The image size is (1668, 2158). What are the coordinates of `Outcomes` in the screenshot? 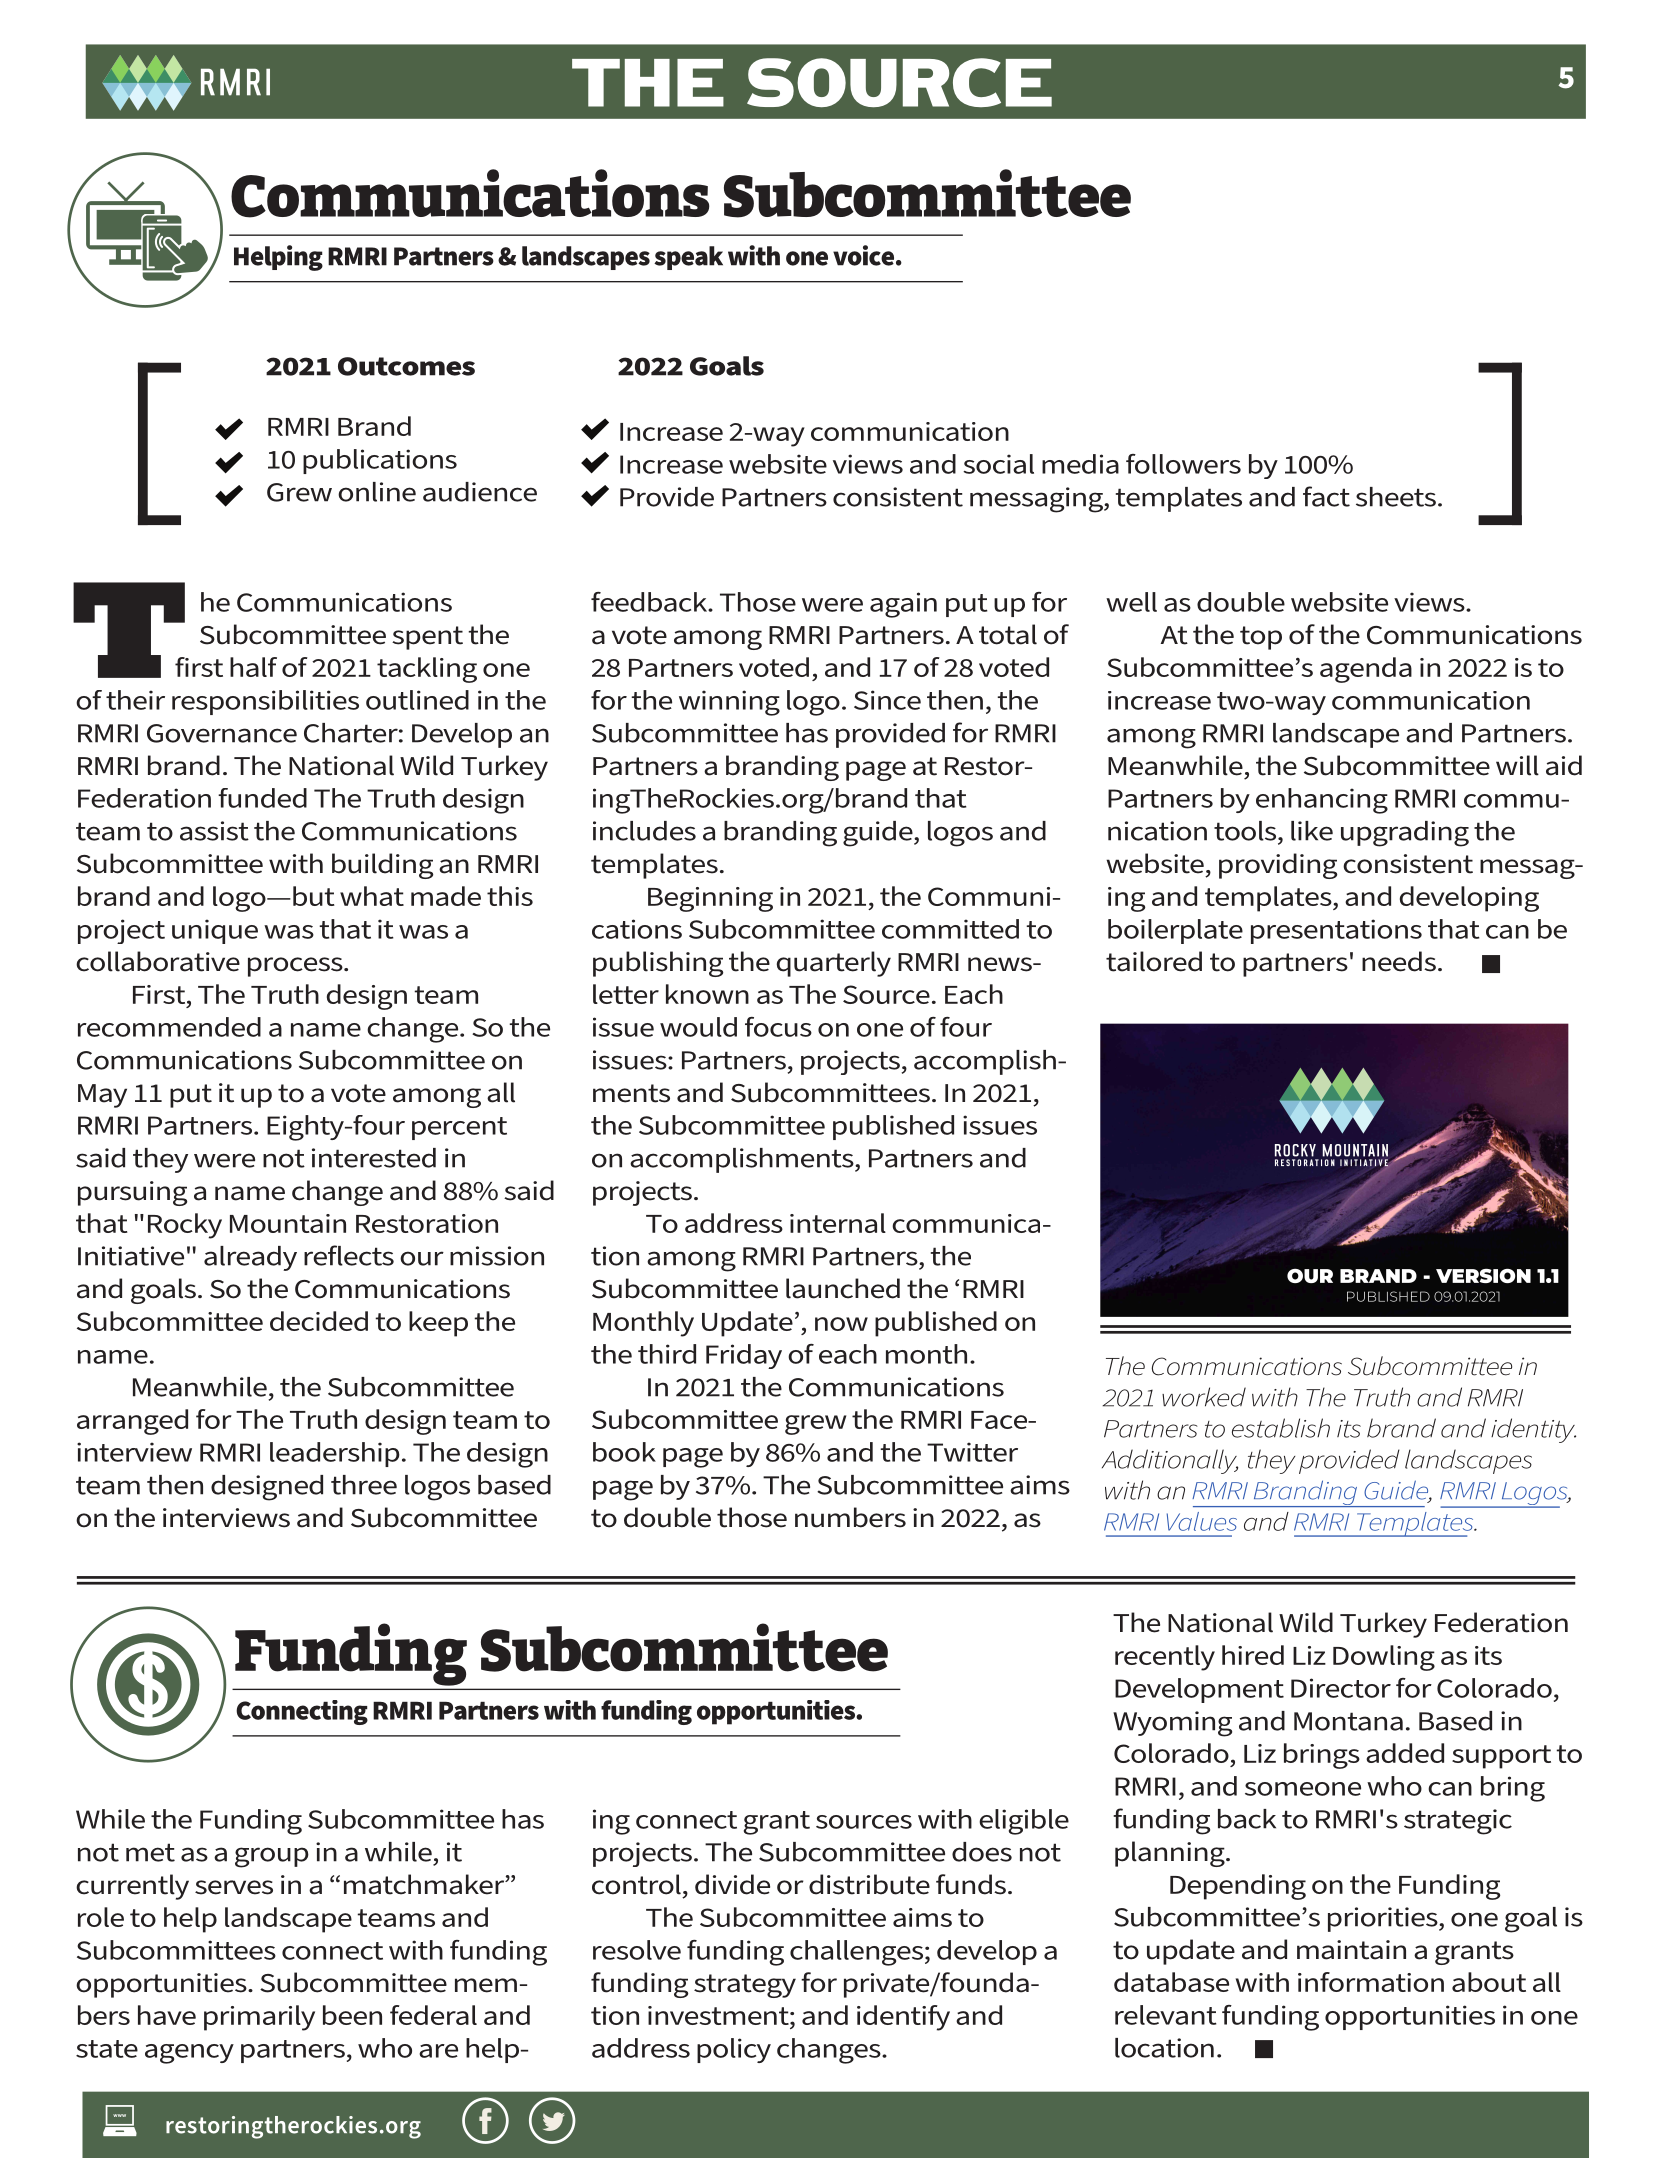 It's located at (406, 366).
